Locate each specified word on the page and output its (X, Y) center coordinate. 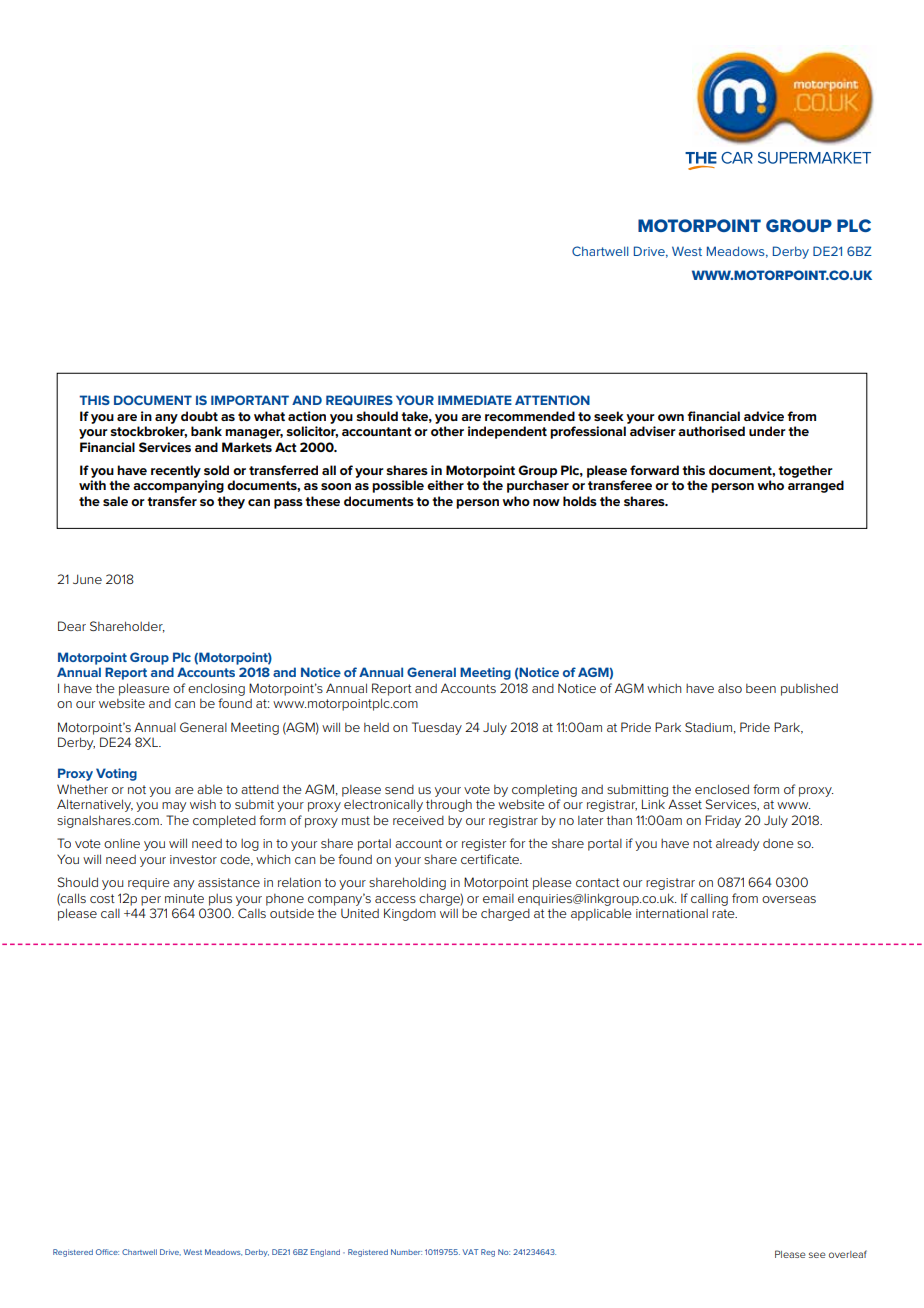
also (730, 688)
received (418, 820)
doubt (199, 416)
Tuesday (437, 728)
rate (724, 913)
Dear (72, 626)
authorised (711, 431)
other (447, 431)
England (325, 1253)
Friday (723, 821)
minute (184, 898)
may (174, 807)
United (360, 913)
